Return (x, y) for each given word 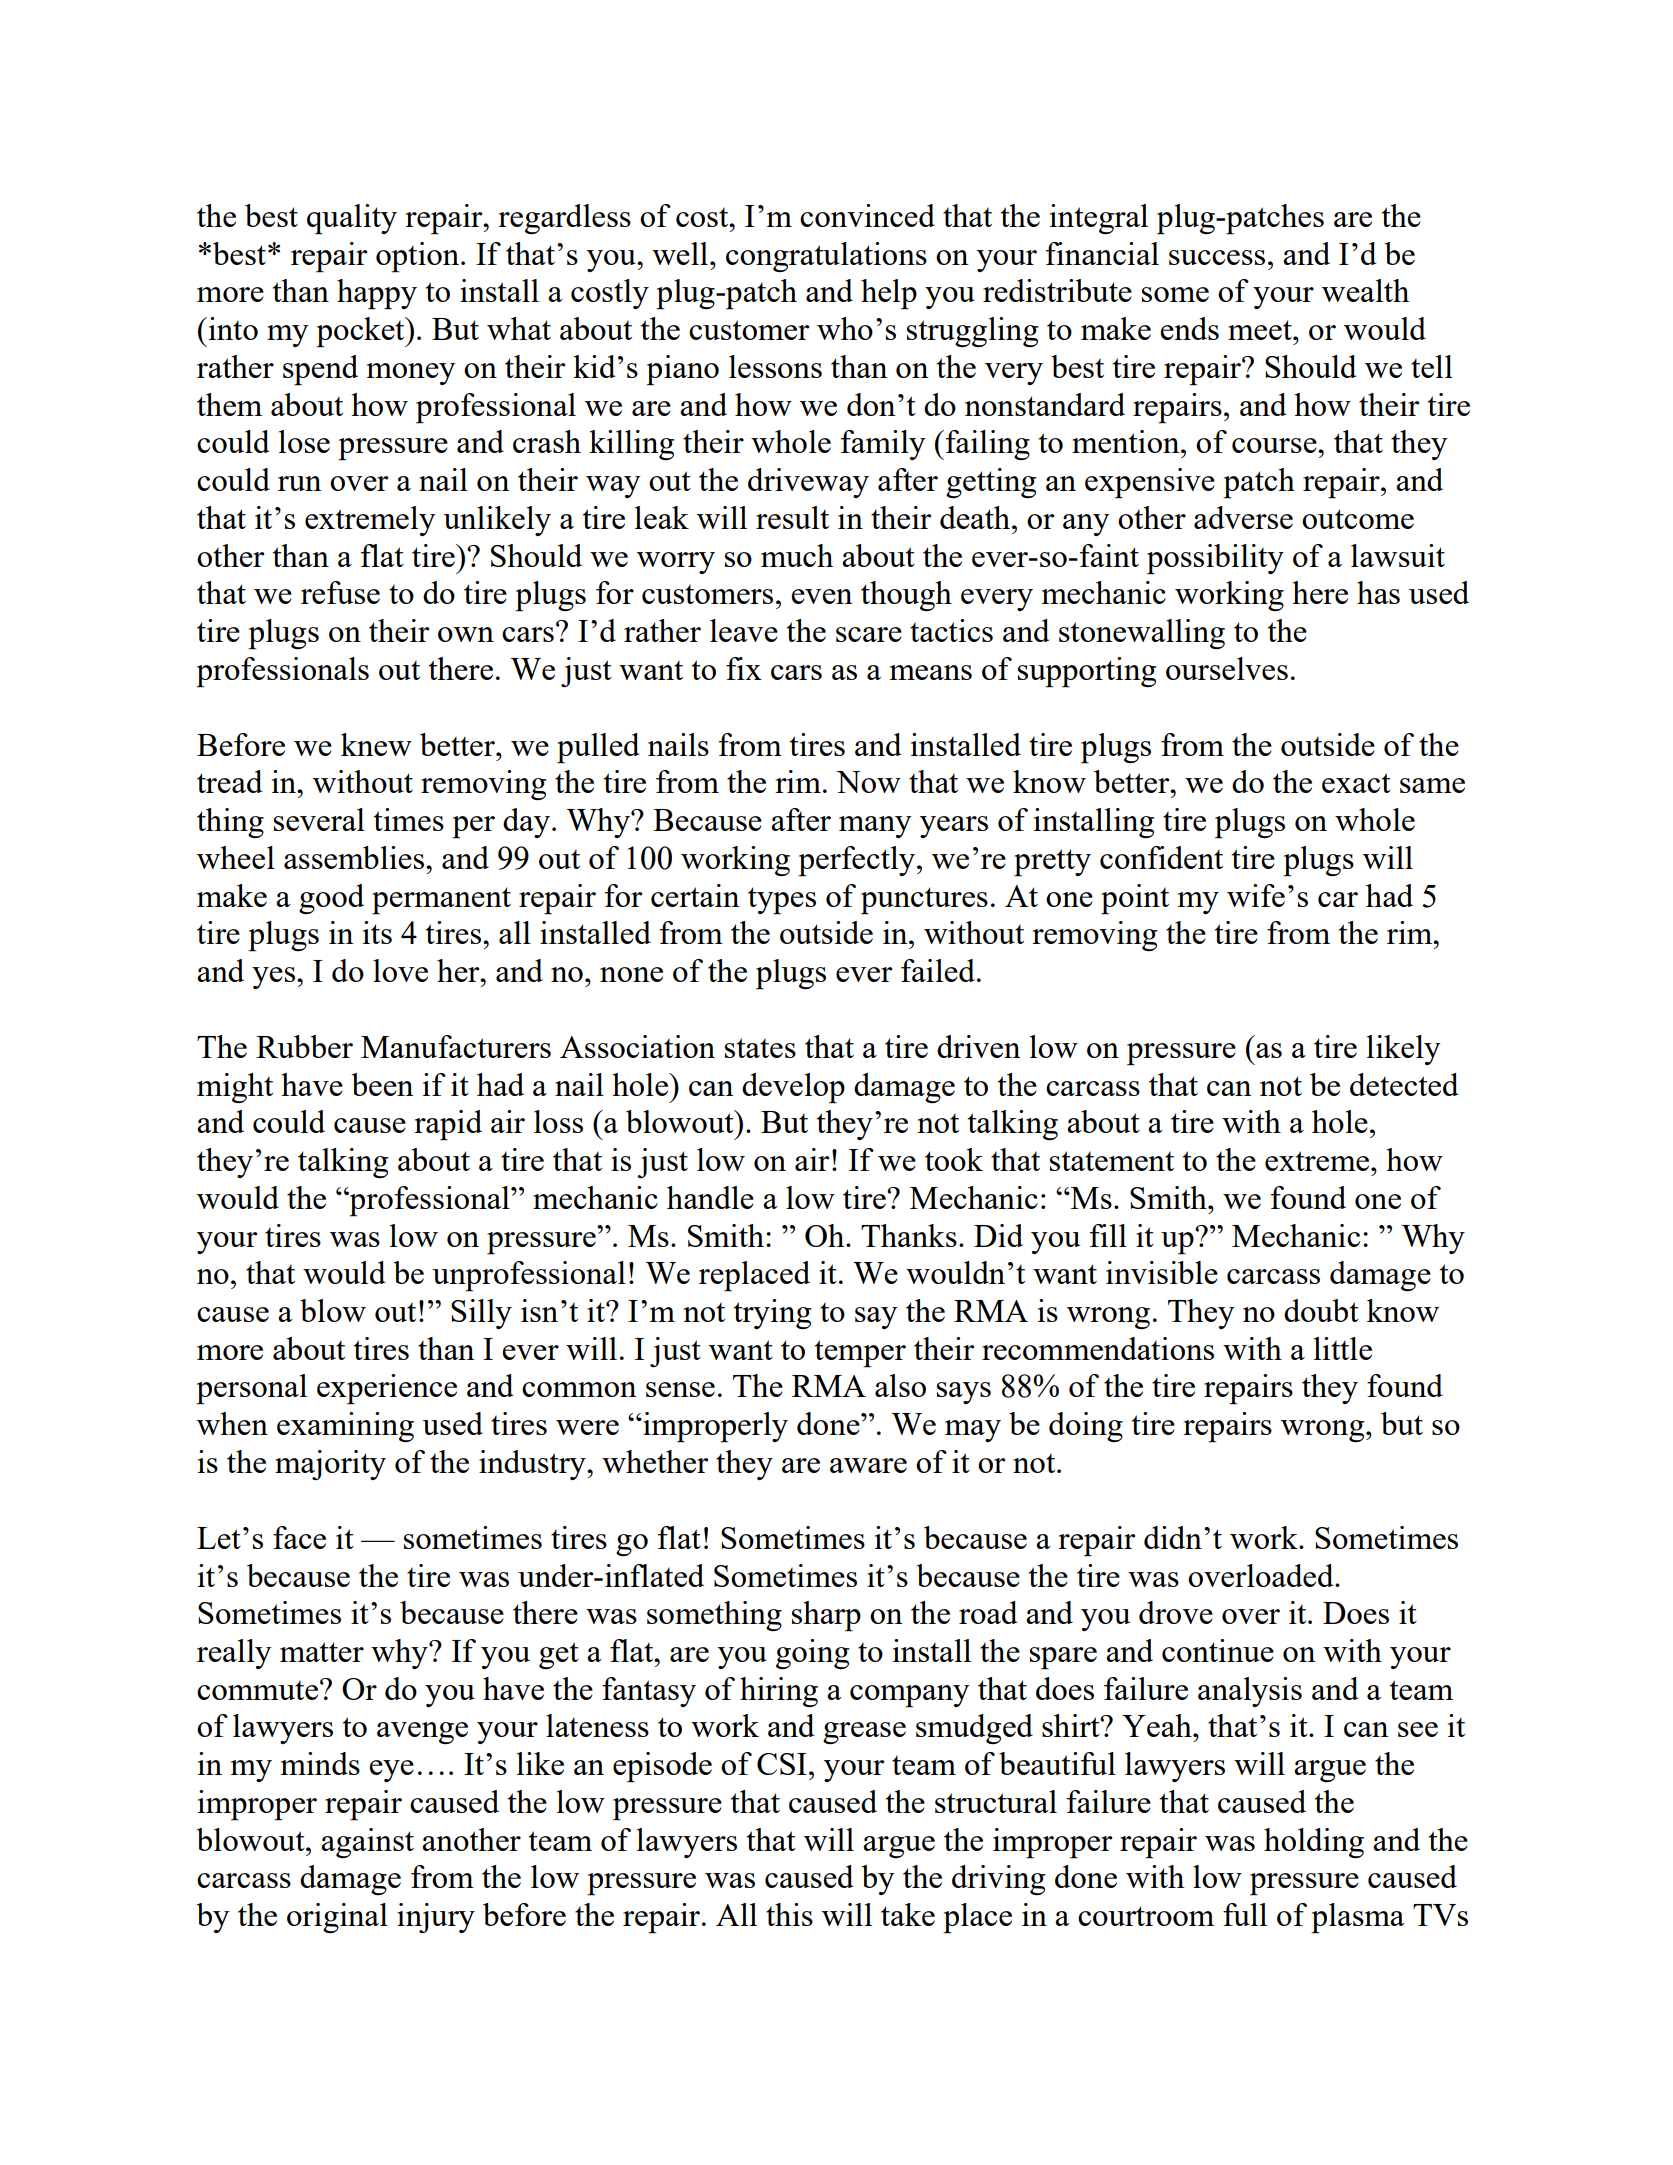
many (875, 827)
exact (1356, 783)
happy (377, 294)
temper (860, 1354)
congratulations (826, 257)
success (1217, 257)
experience (387, 1389)
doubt (1321, 1310)
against (367, 1843)
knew (376, 744)
